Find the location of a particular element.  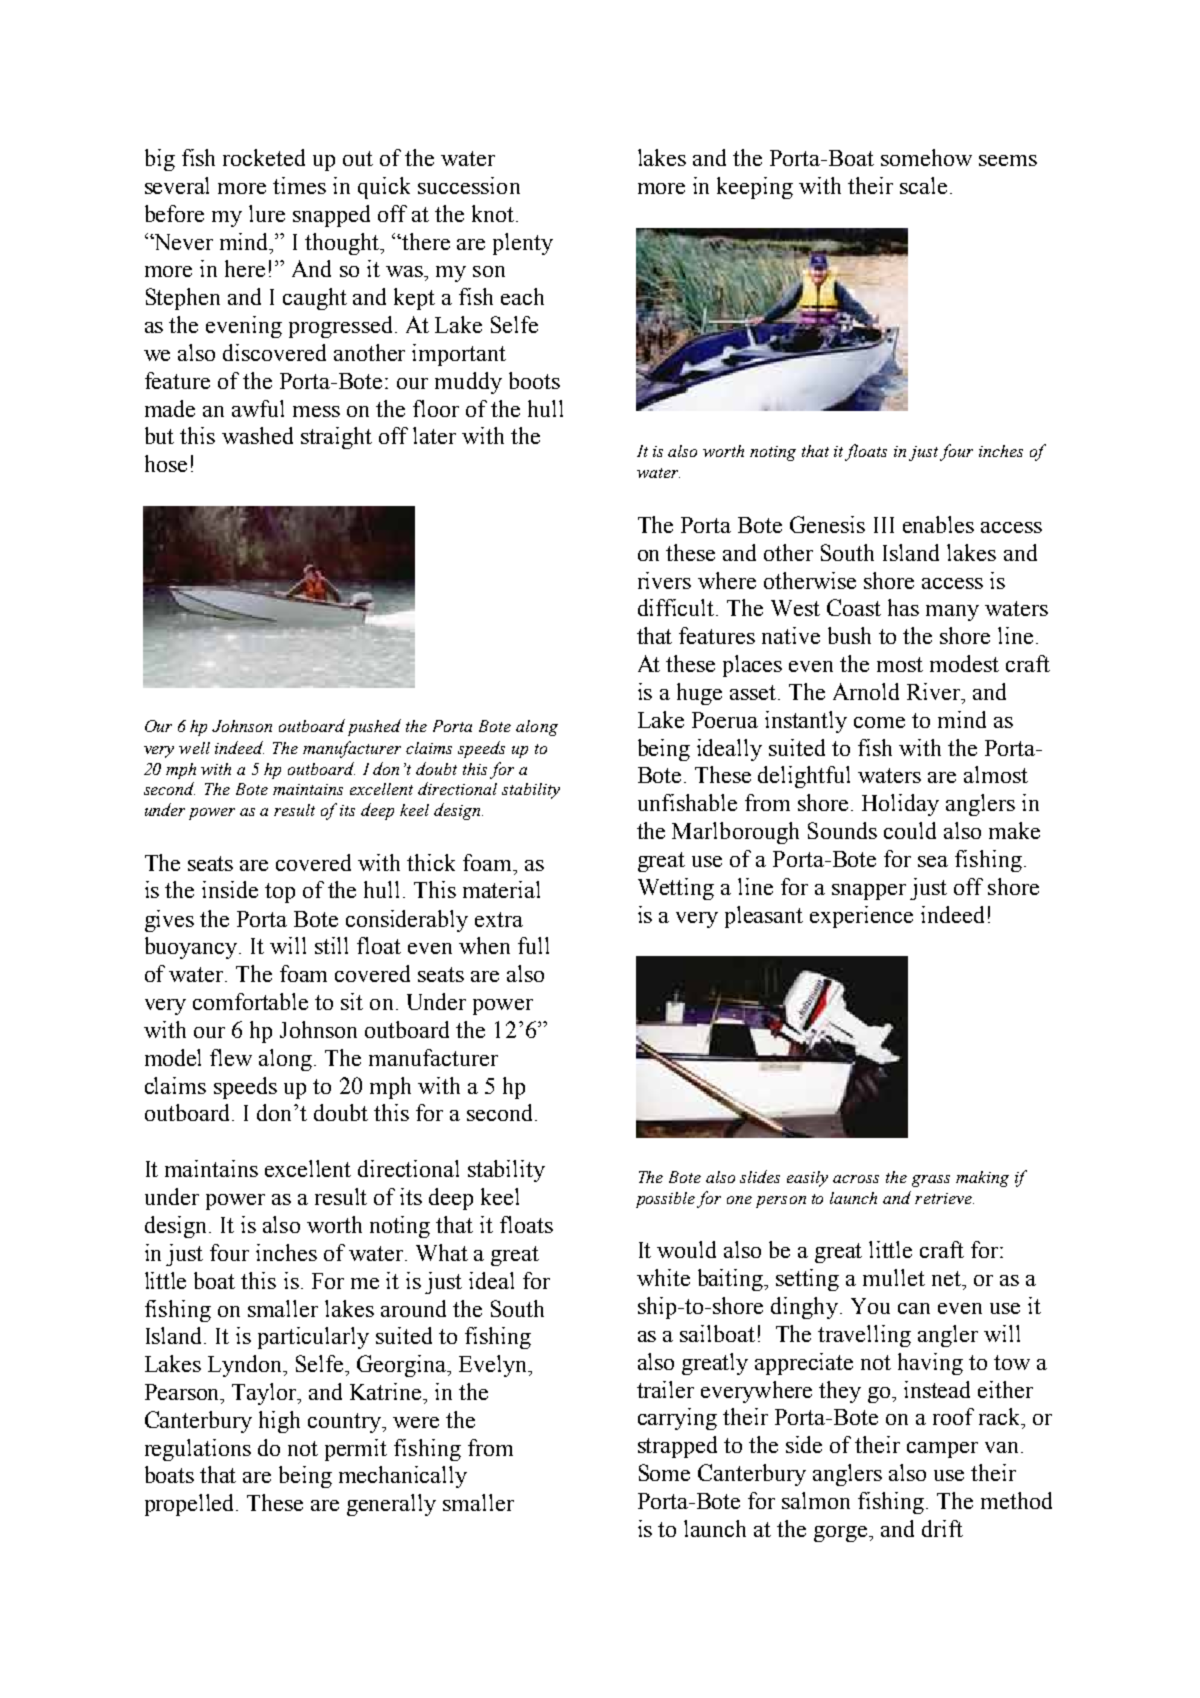

propelled is located at coordinates (191, 1505).
